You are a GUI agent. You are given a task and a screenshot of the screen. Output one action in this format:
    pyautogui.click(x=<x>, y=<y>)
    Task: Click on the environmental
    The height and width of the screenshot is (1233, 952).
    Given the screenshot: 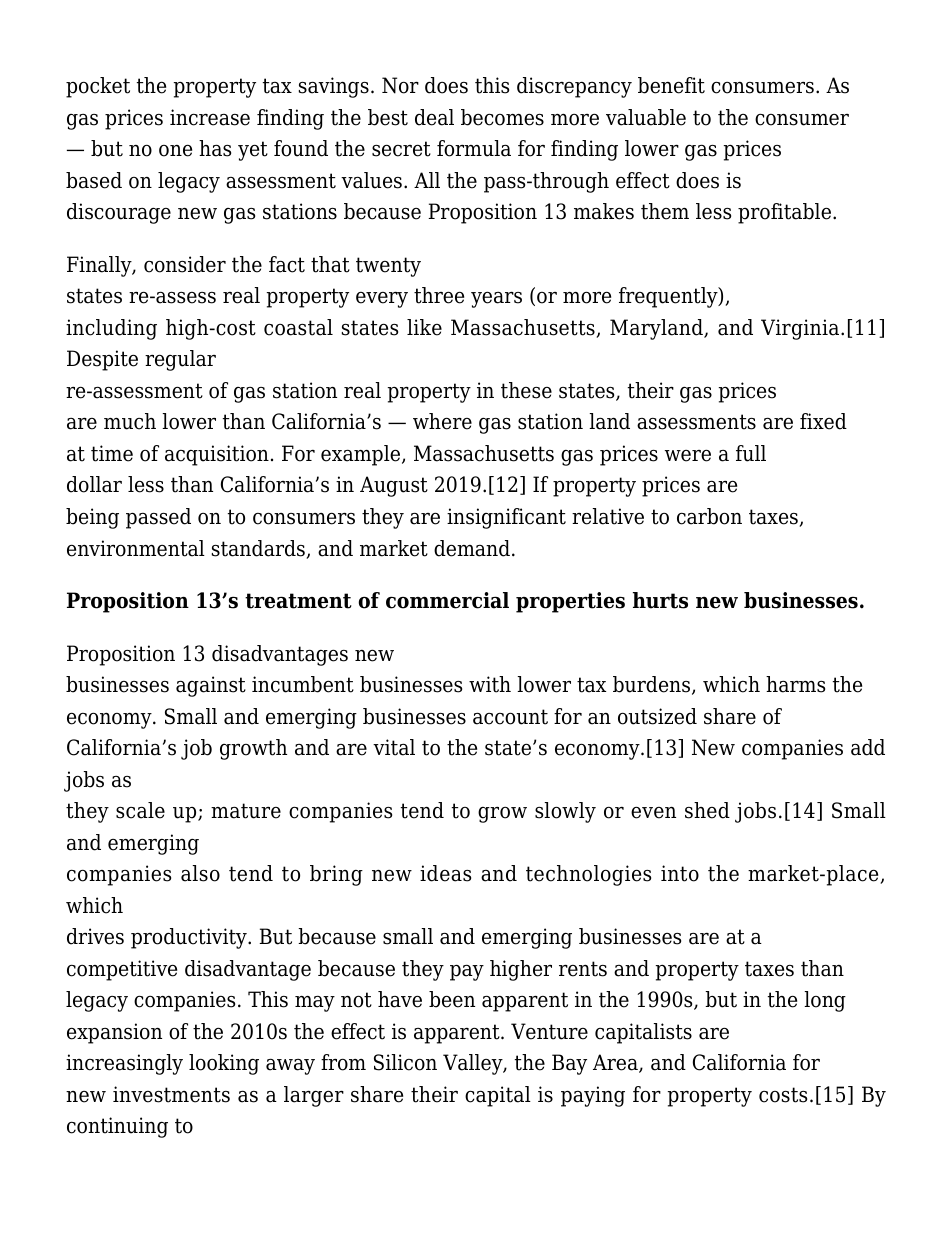 What is the action you would take?
    pyautogui.click(x=136, y=548)
